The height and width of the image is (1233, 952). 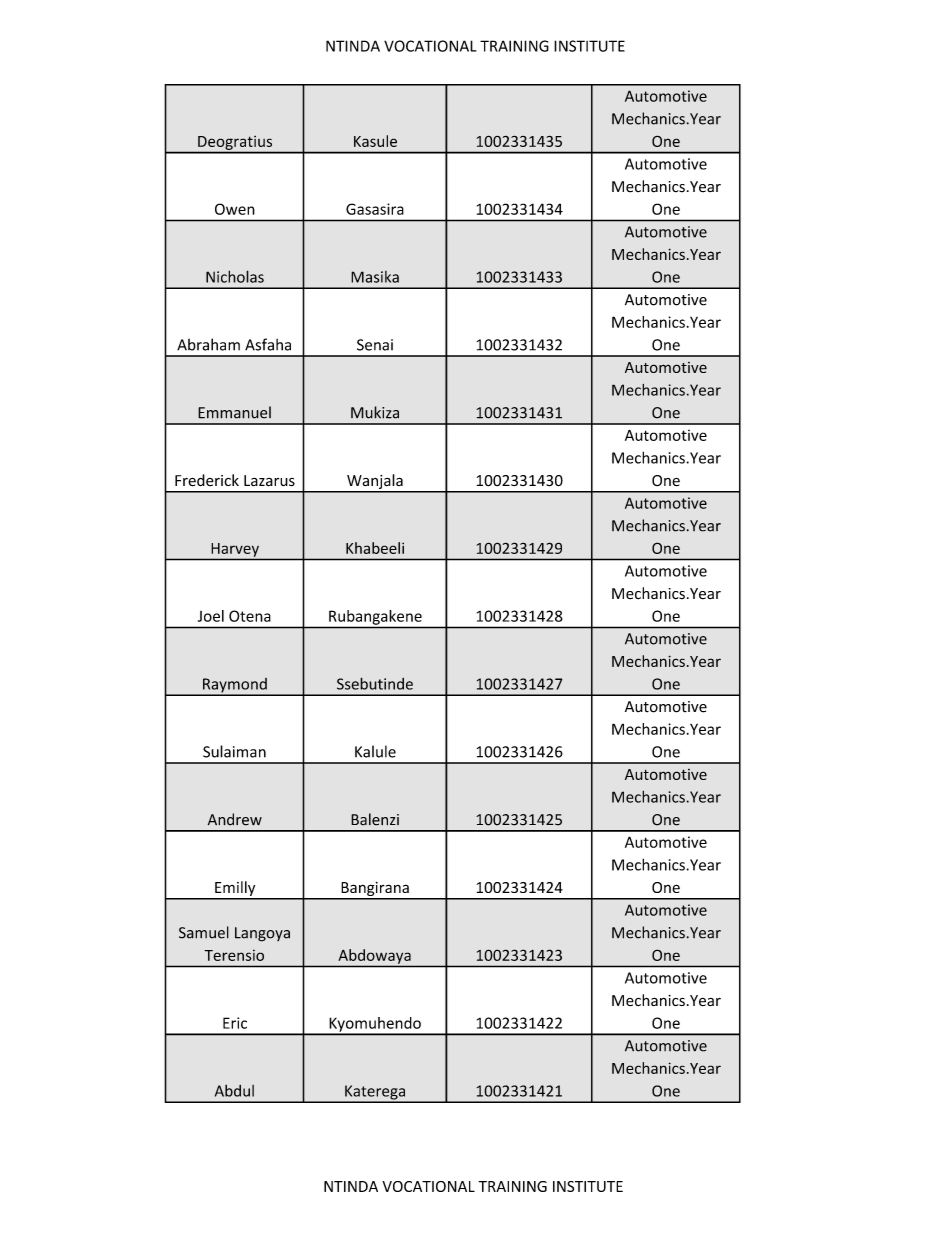 I want to click on Nicholas, so click(x=235, y=276).
